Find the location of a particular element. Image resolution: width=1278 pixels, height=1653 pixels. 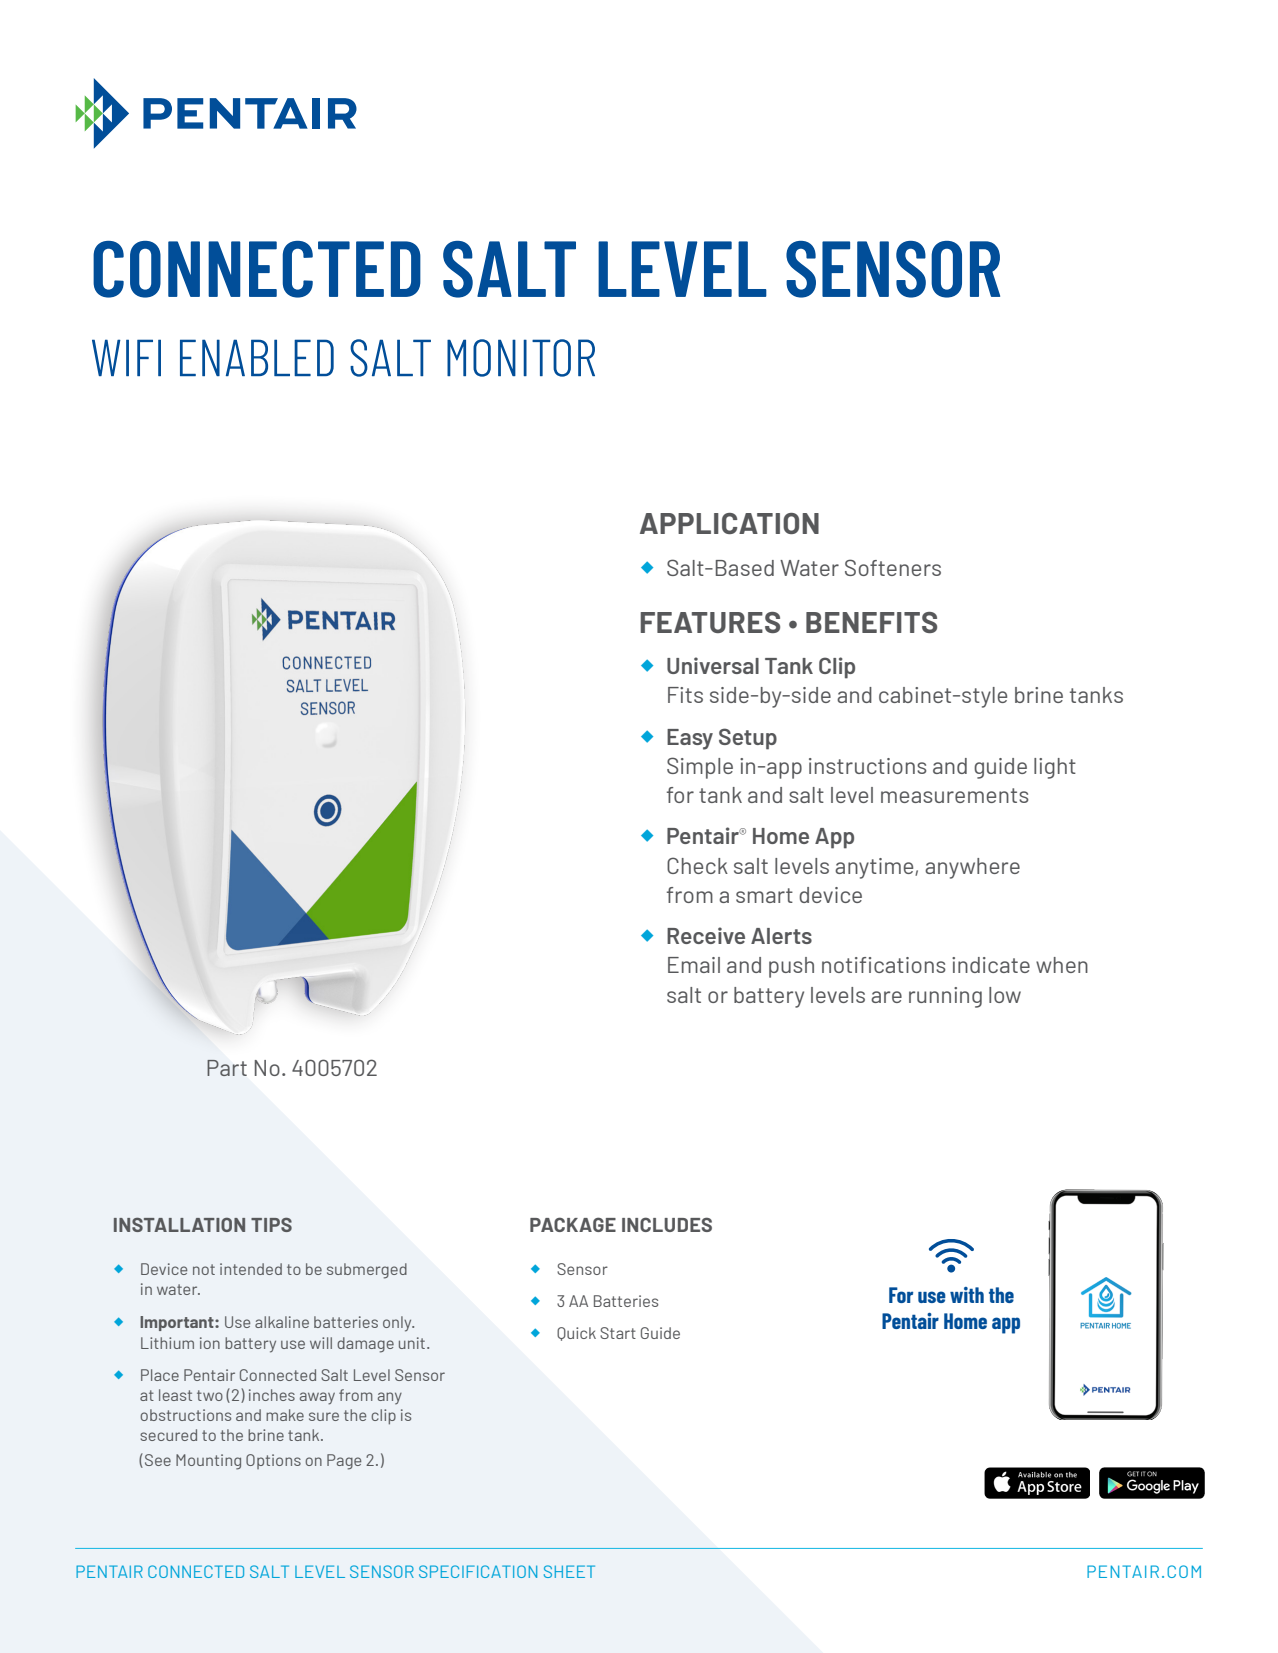

MONITOR is located at coordinates (521, 358).
